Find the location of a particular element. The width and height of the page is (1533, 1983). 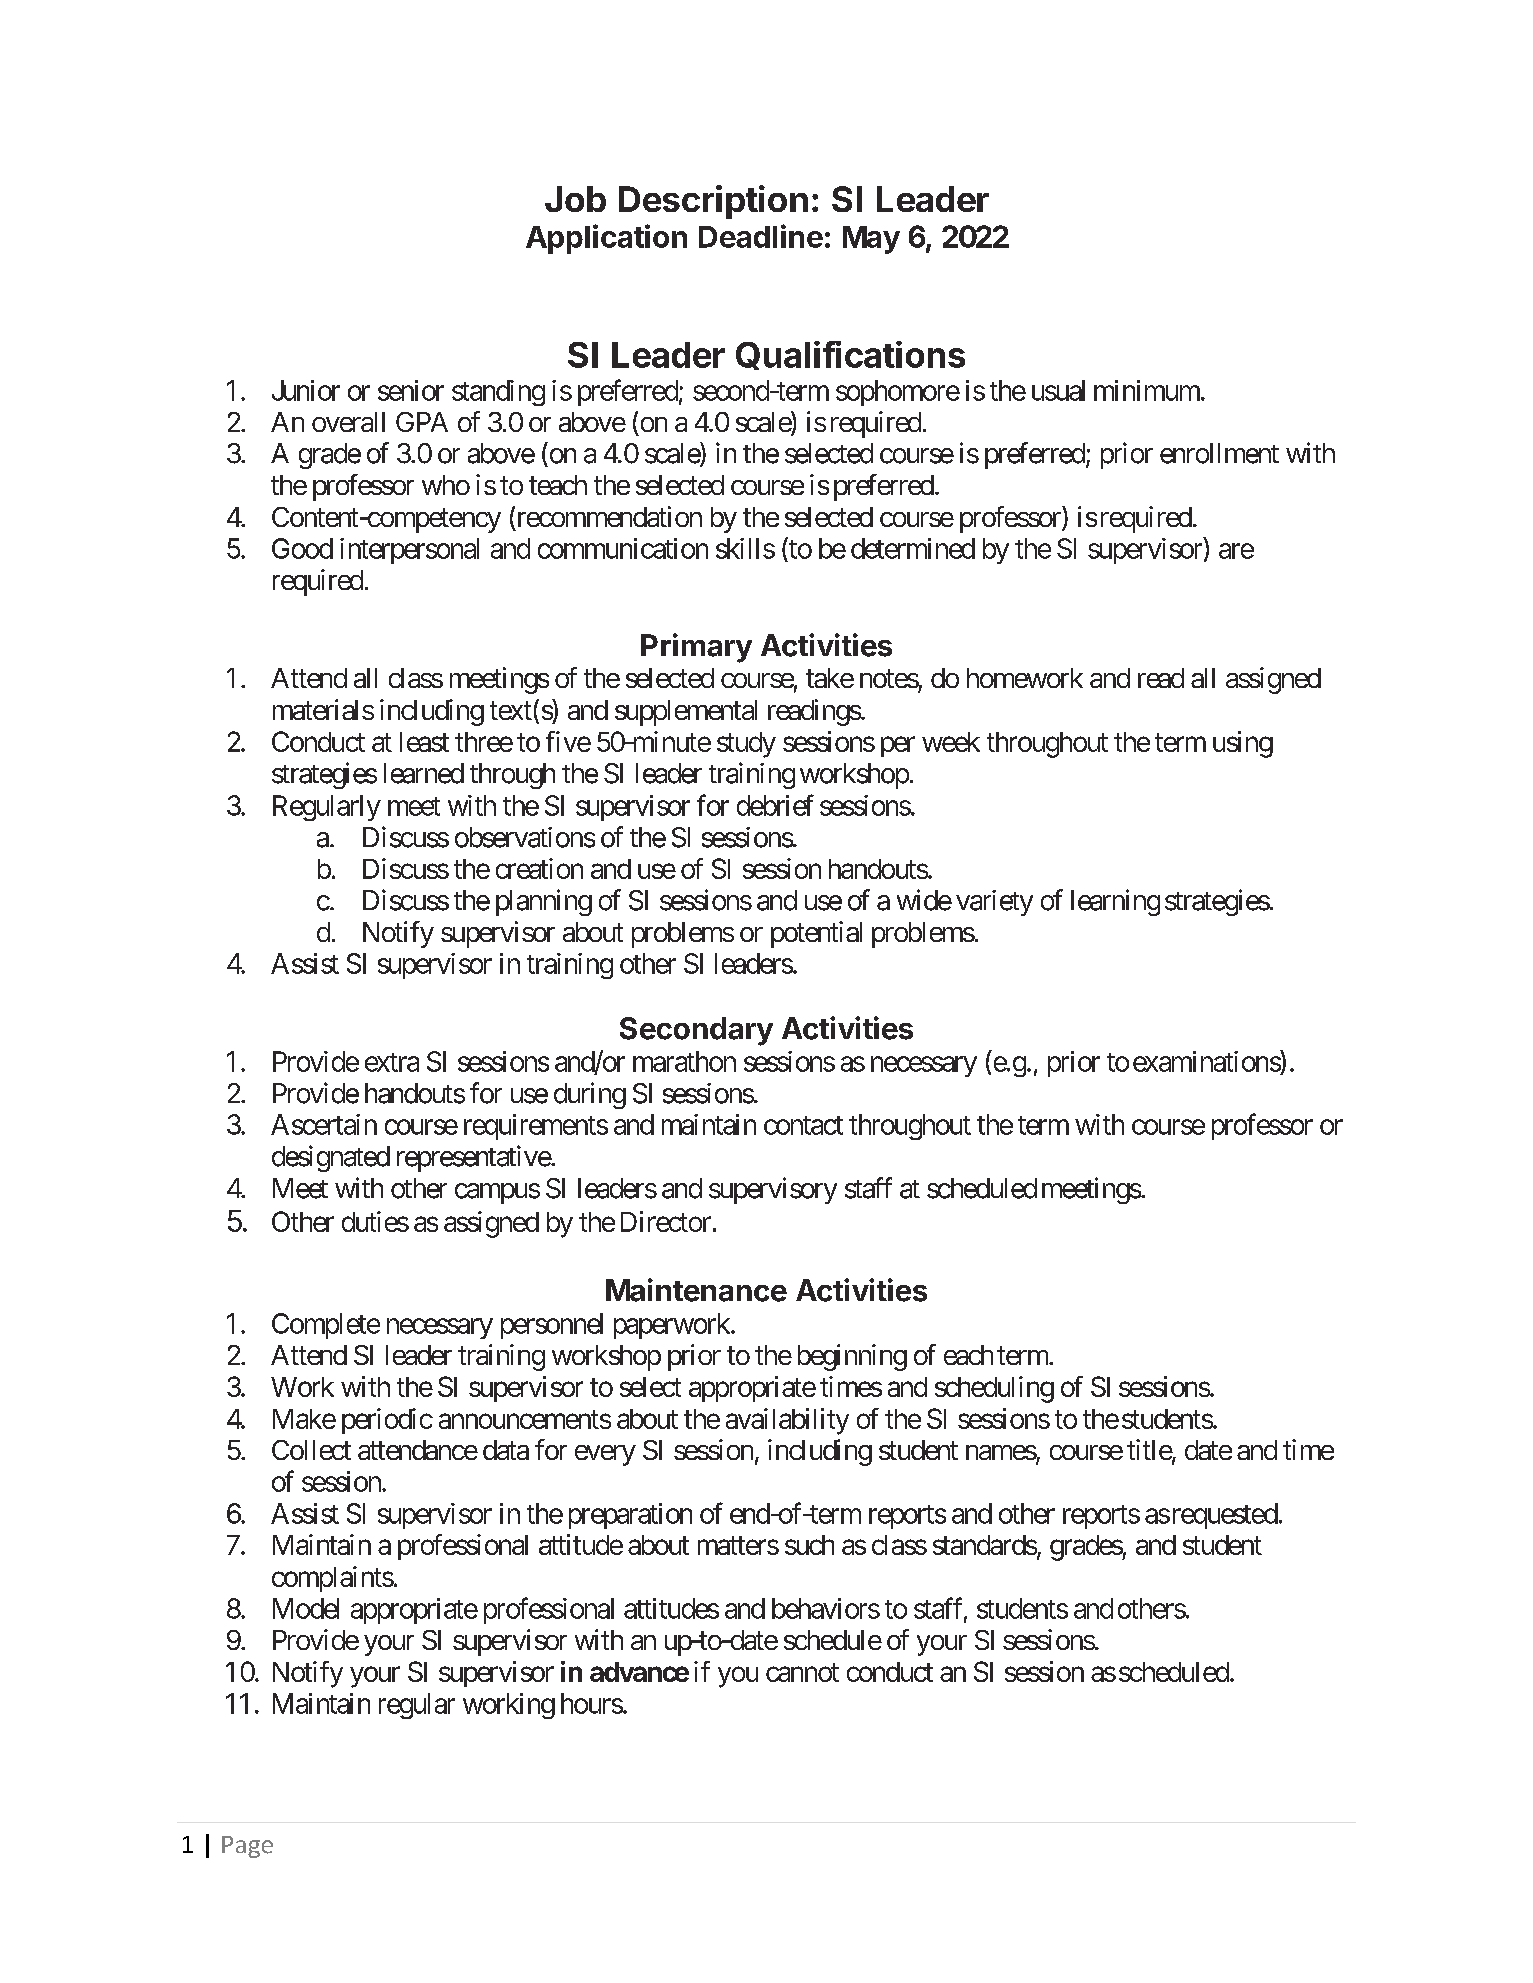

scheduling is located at coordinates (994, 1389).
